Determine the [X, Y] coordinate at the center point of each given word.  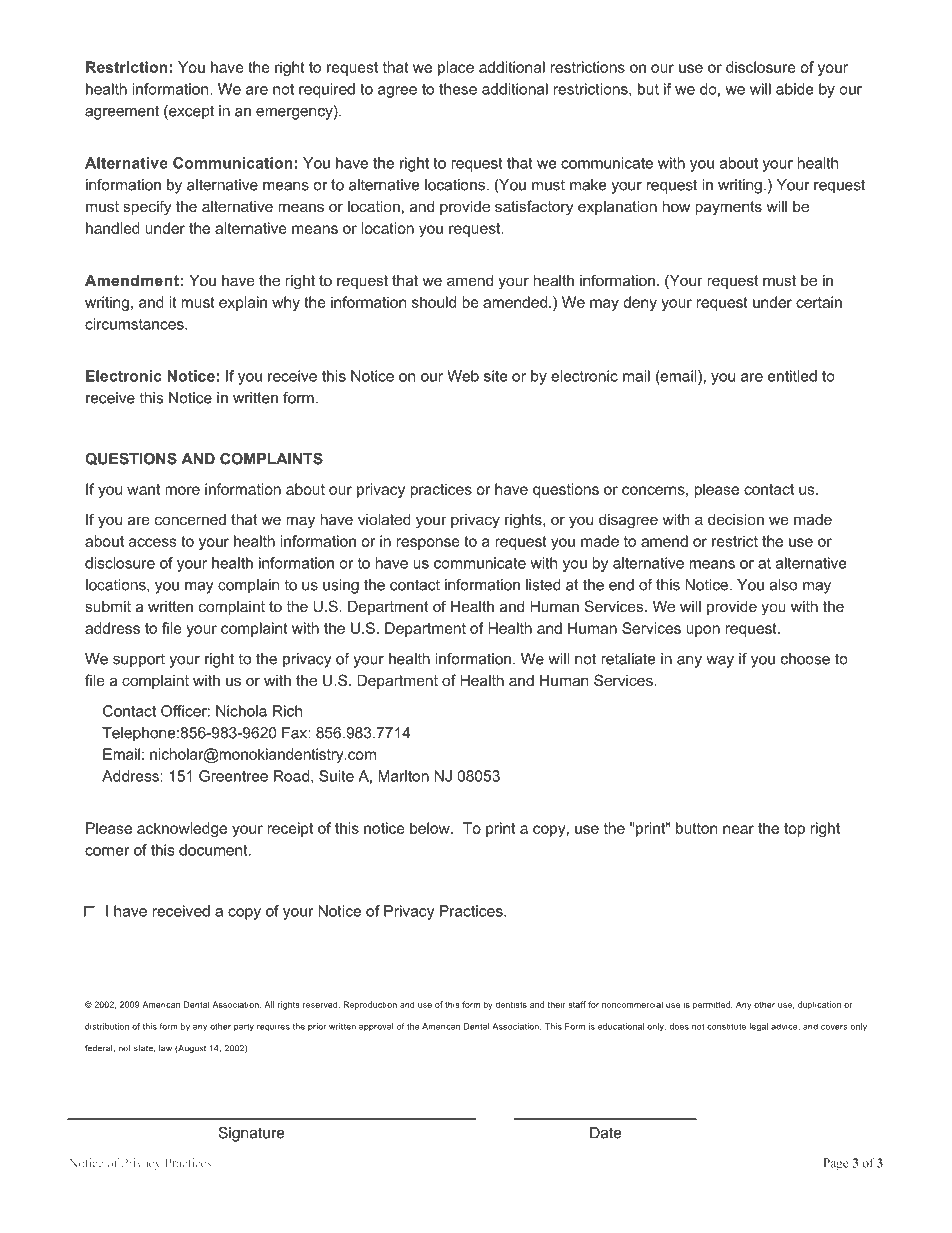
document [214, 850]
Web [463, 376]
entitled [792, 376]
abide [795, 89]
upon [703, 631]
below [431, 828]
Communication [233, 163]
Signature [252, 1134]
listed [543, 585]
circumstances [135, 324]
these [458, 89]
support [139, 660]
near [738, 829]
